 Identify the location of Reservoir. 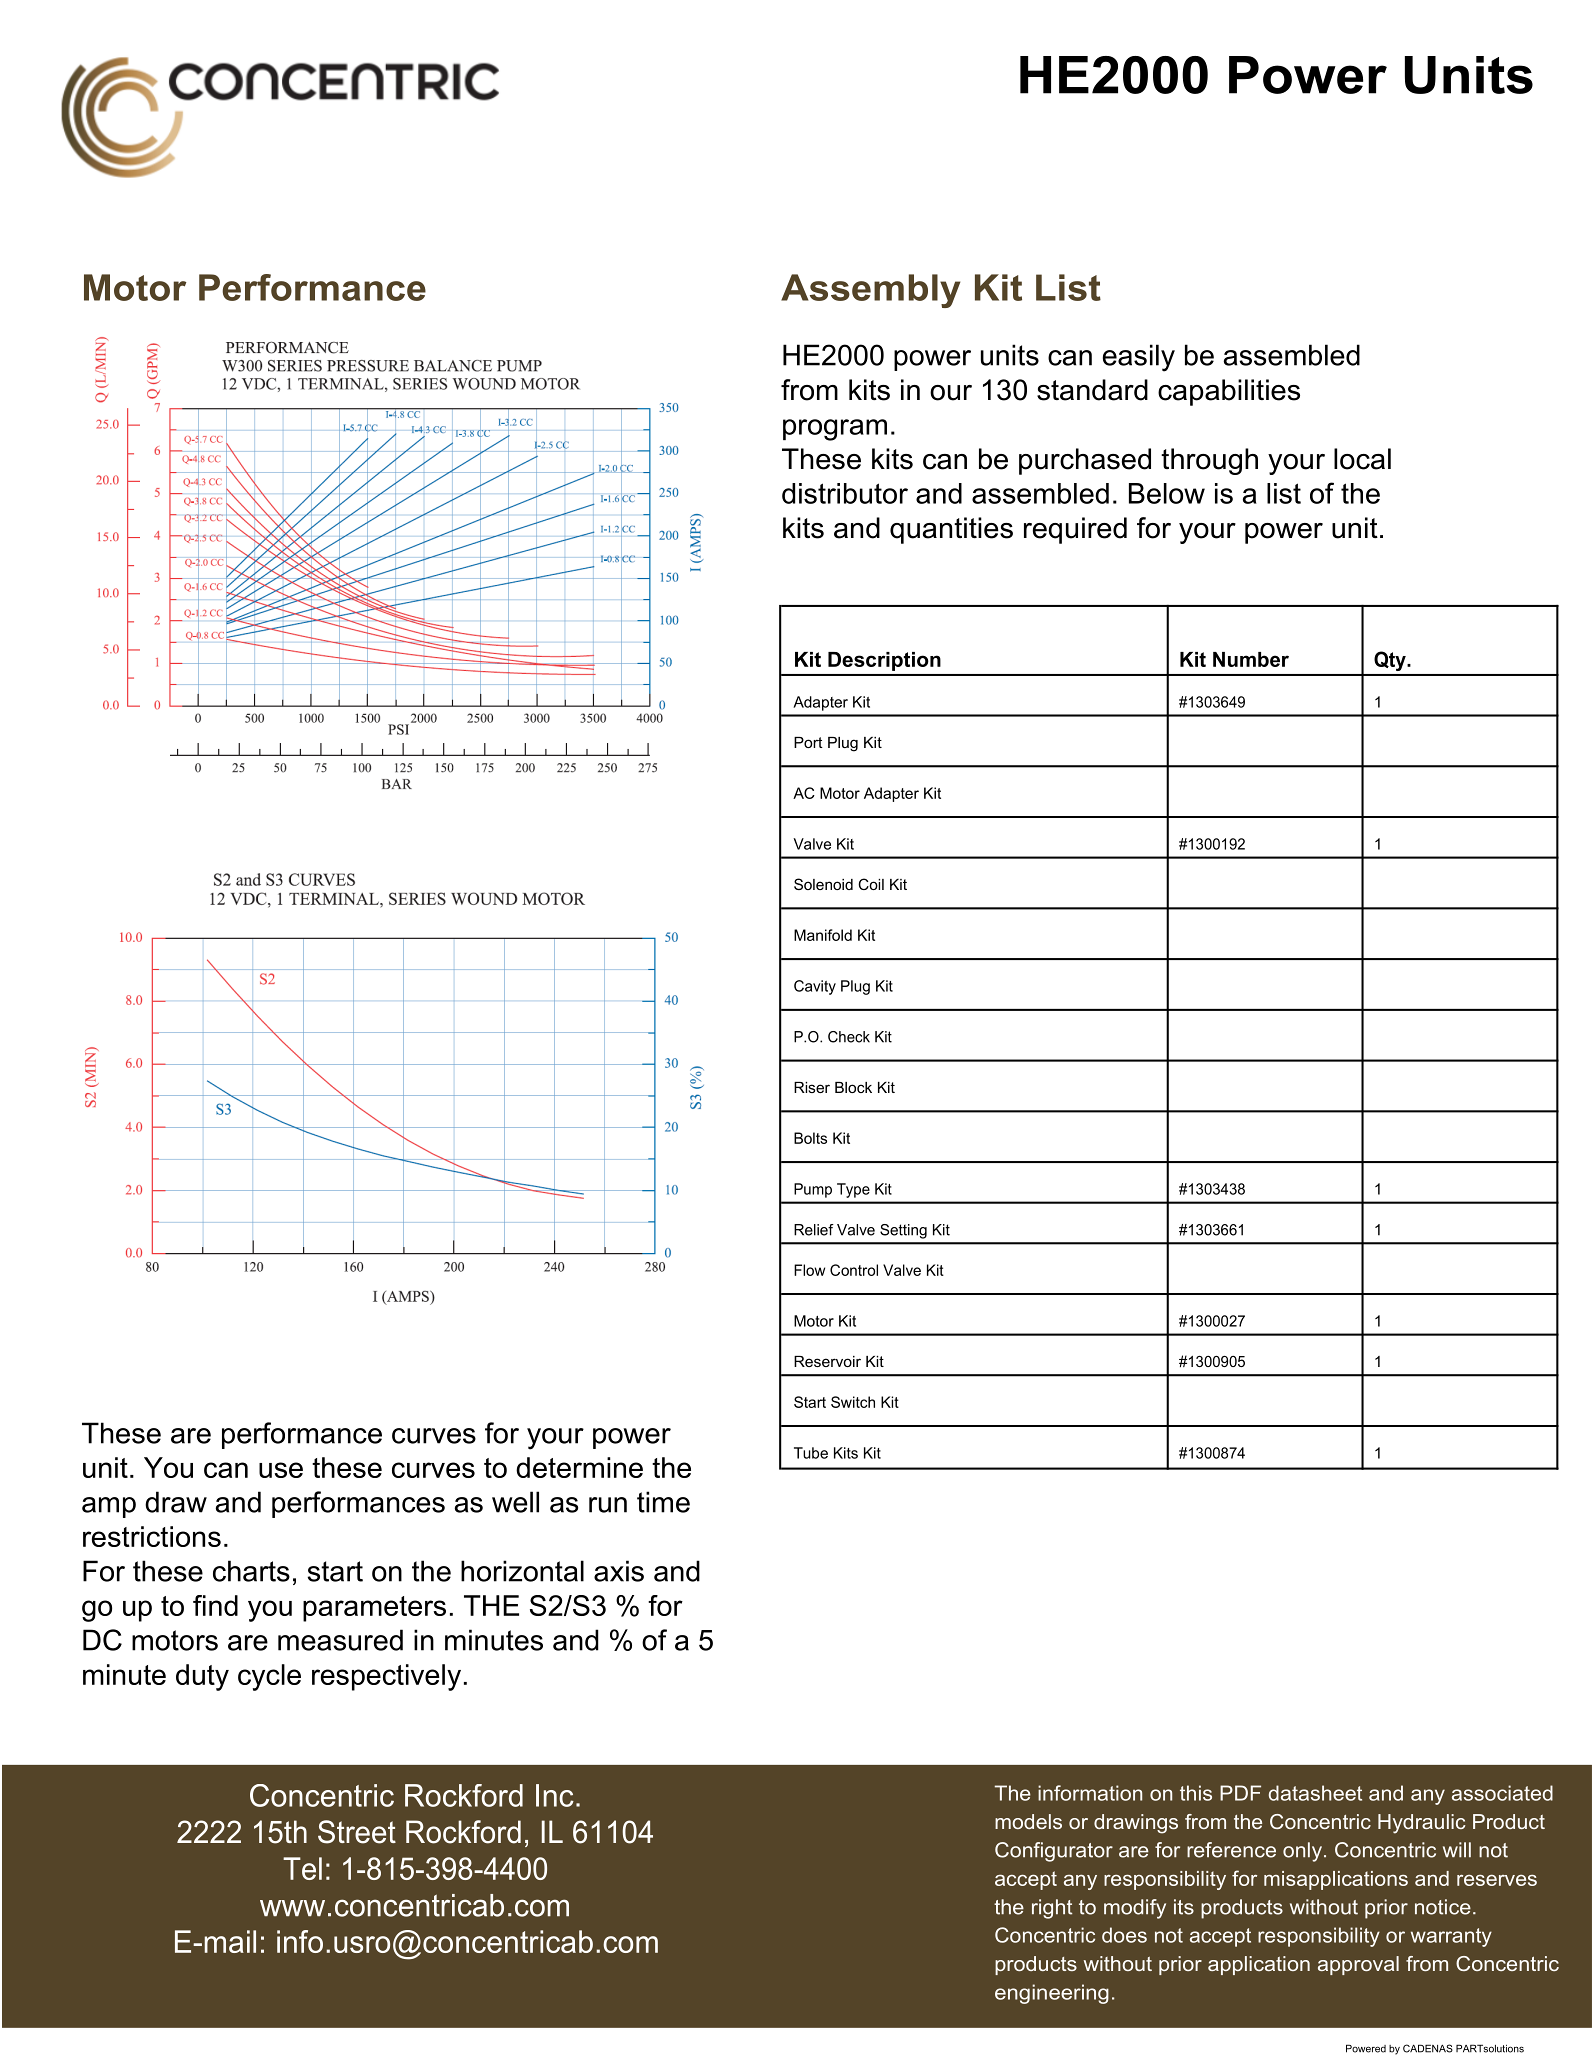
(827, 1361).
